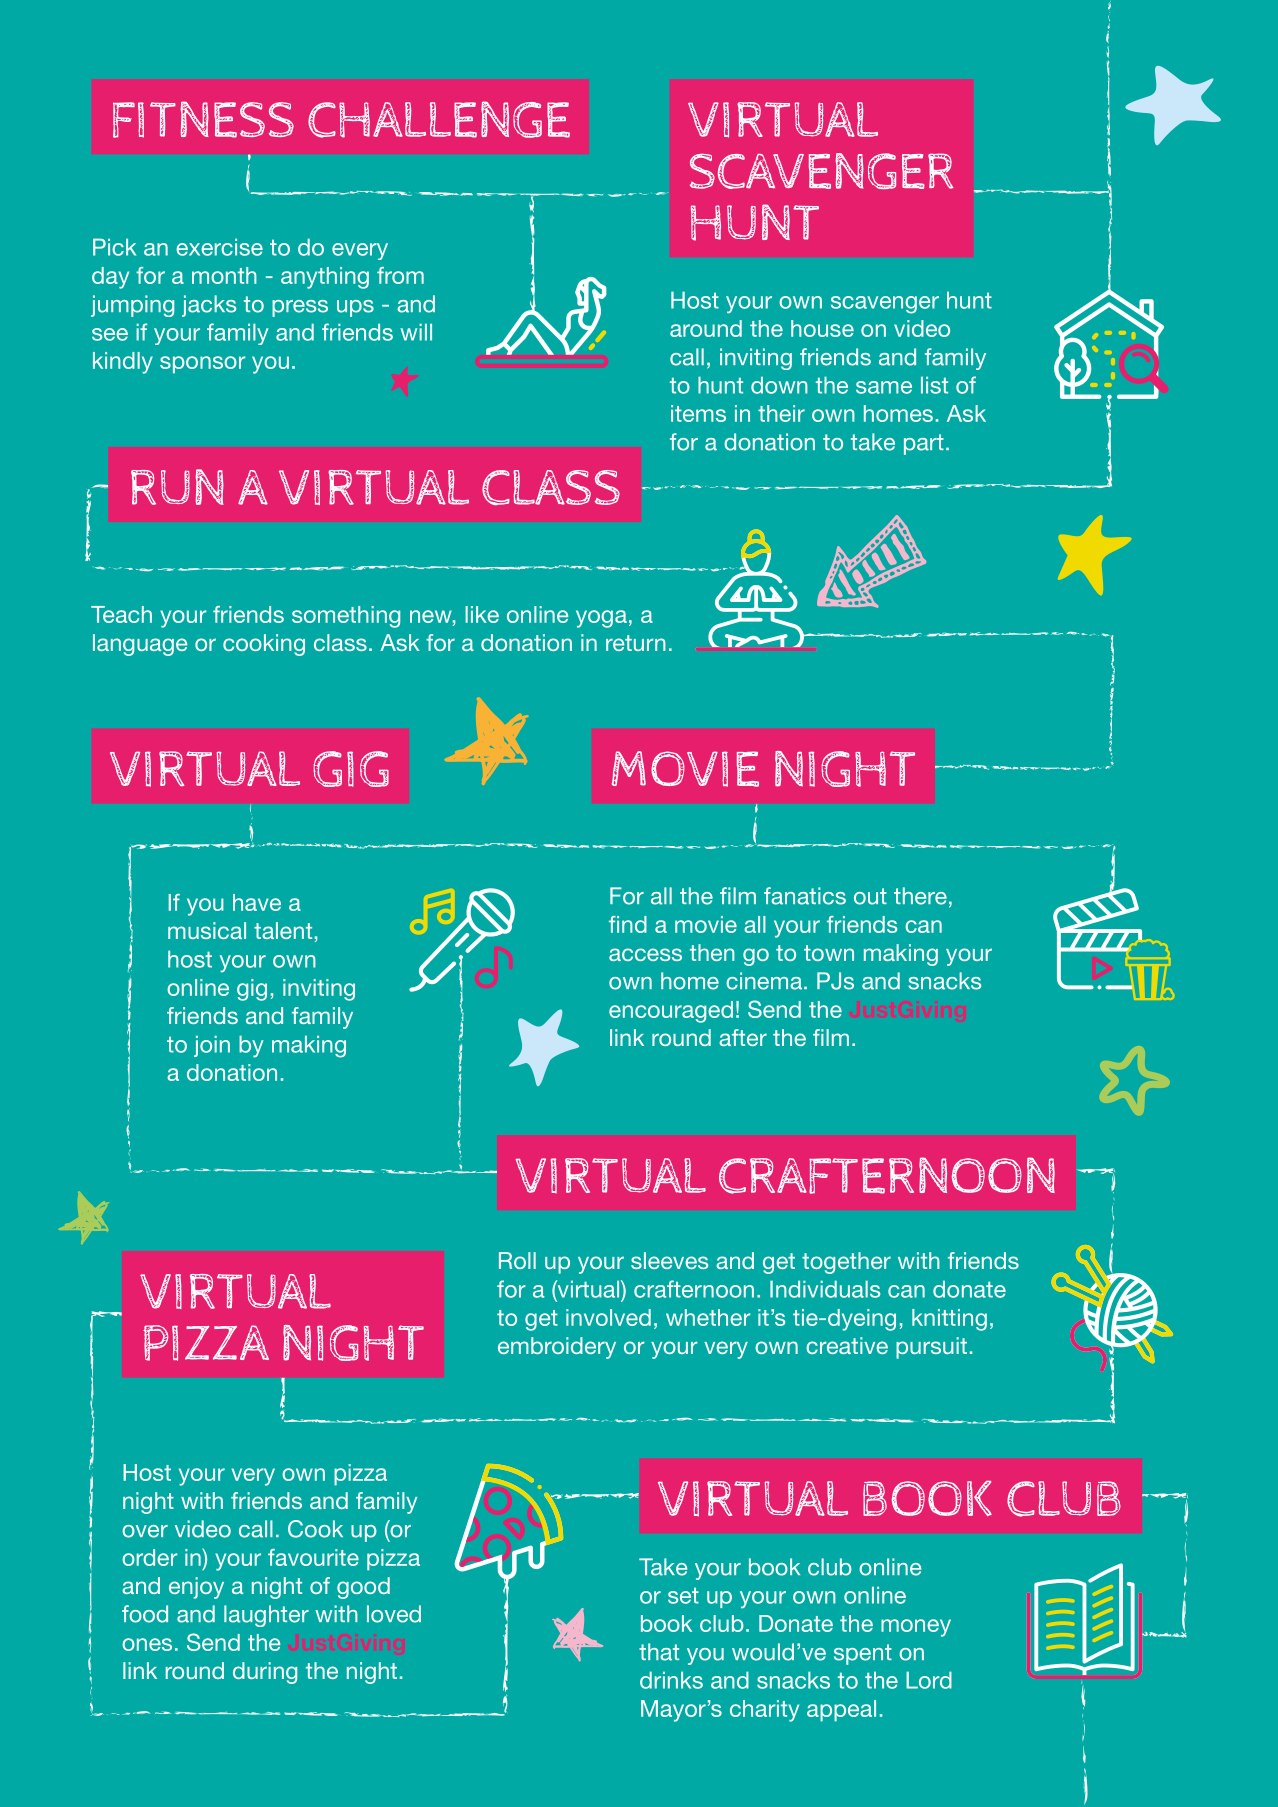  Describe the element at coordinates (203, 119) in the screenshot. I see `FITNESS` at that location.
